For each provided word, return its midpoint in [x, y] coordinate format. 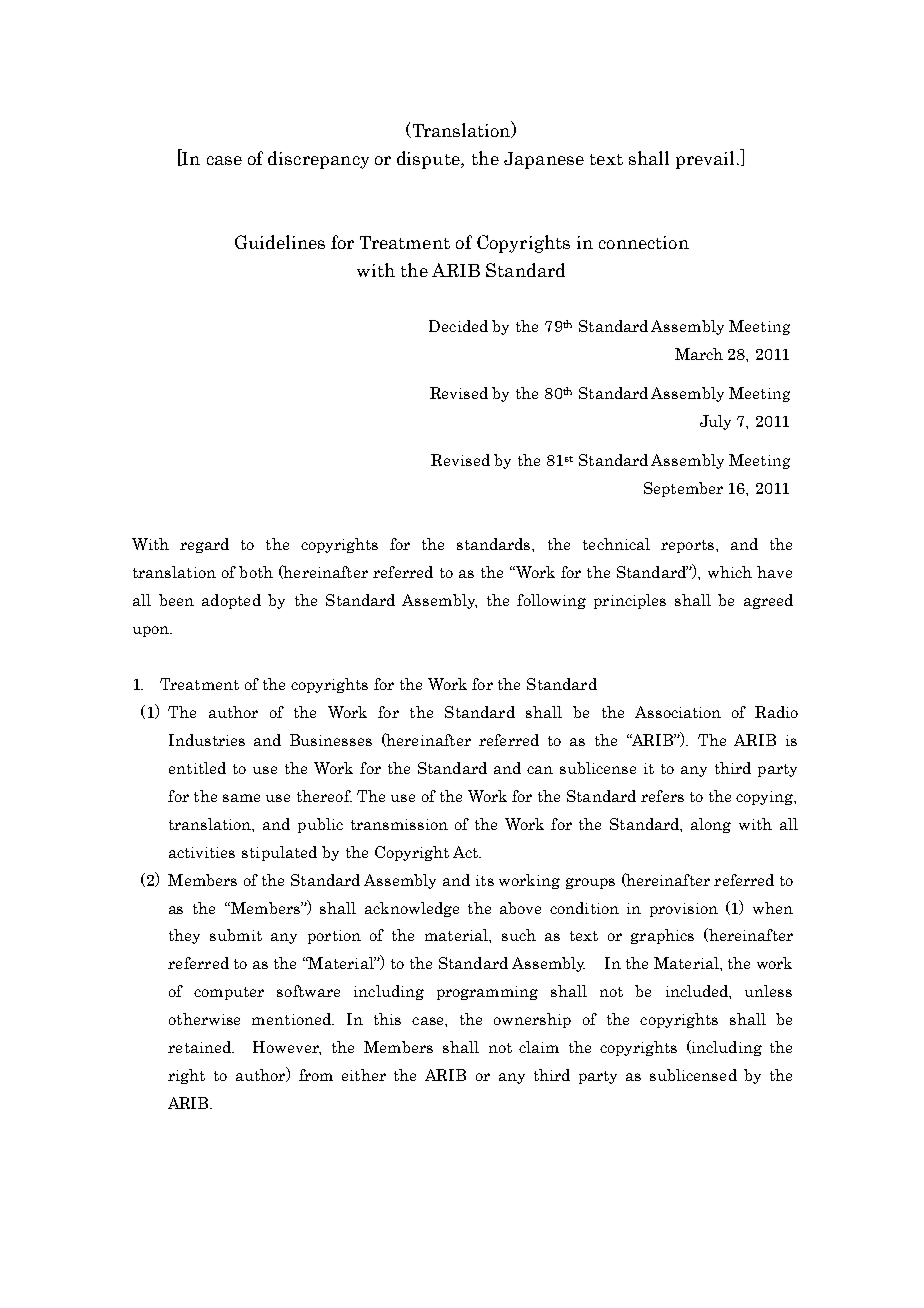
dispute [429, 160]
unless [768, 991]
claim [539, 1047]
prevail [705, 160]
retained [201, 1047]
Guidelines [280, 242]
